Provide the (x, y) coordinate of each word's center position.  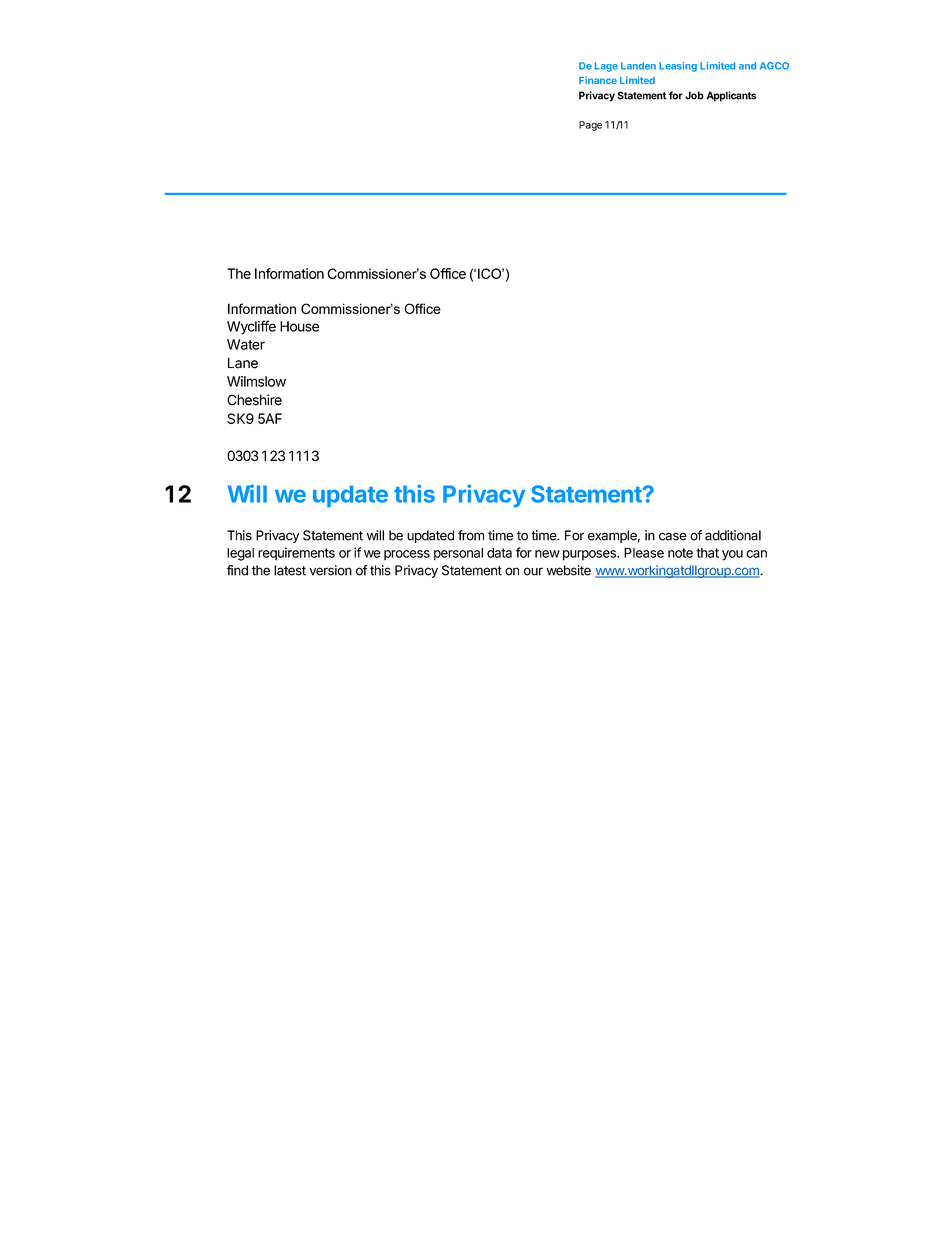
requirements (296, 554)
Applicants (731, 96)
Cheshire (254, 400)
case (673, 536)
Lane (243, 363)
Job (694, 95)
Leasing (678, 67)
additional (733, 535)
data (499, 553)
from (471, 535)
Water (246, 344)
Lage (606, 67)
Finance (598, 80)
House (299, 326)
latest (290, 570)
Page (590, 126)
